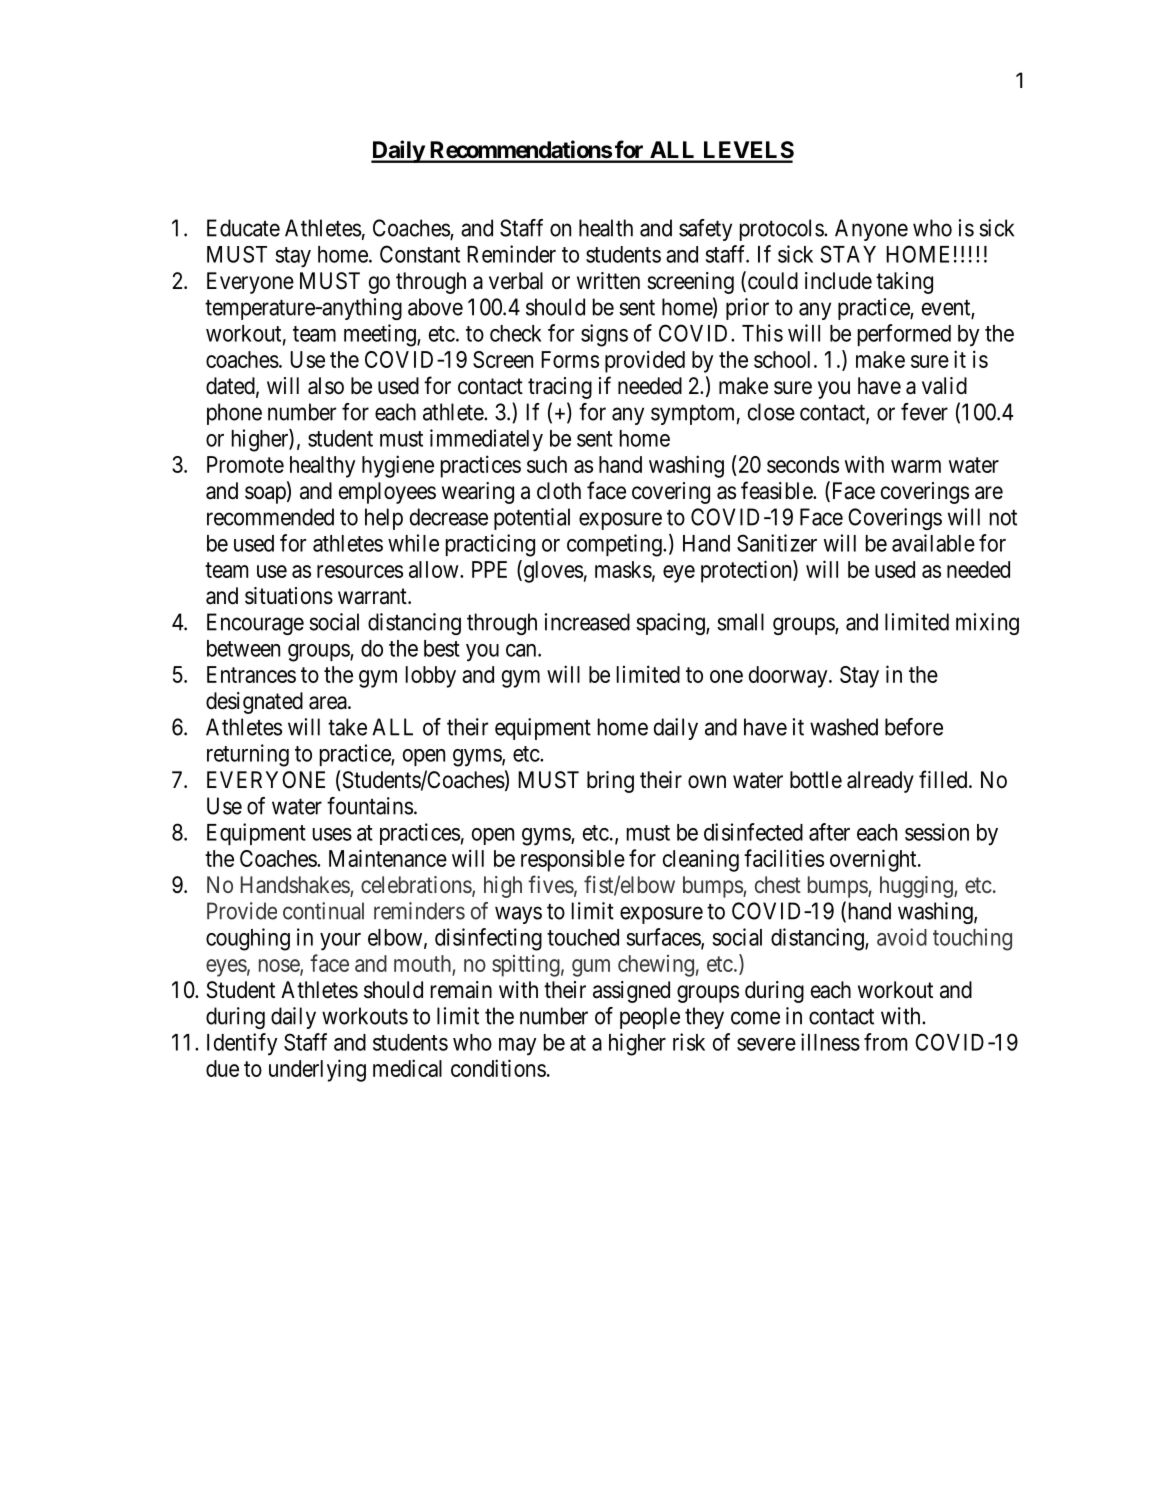 This document has width=1164, height=1507. I want to click on underlying, so click(317, 1070).
